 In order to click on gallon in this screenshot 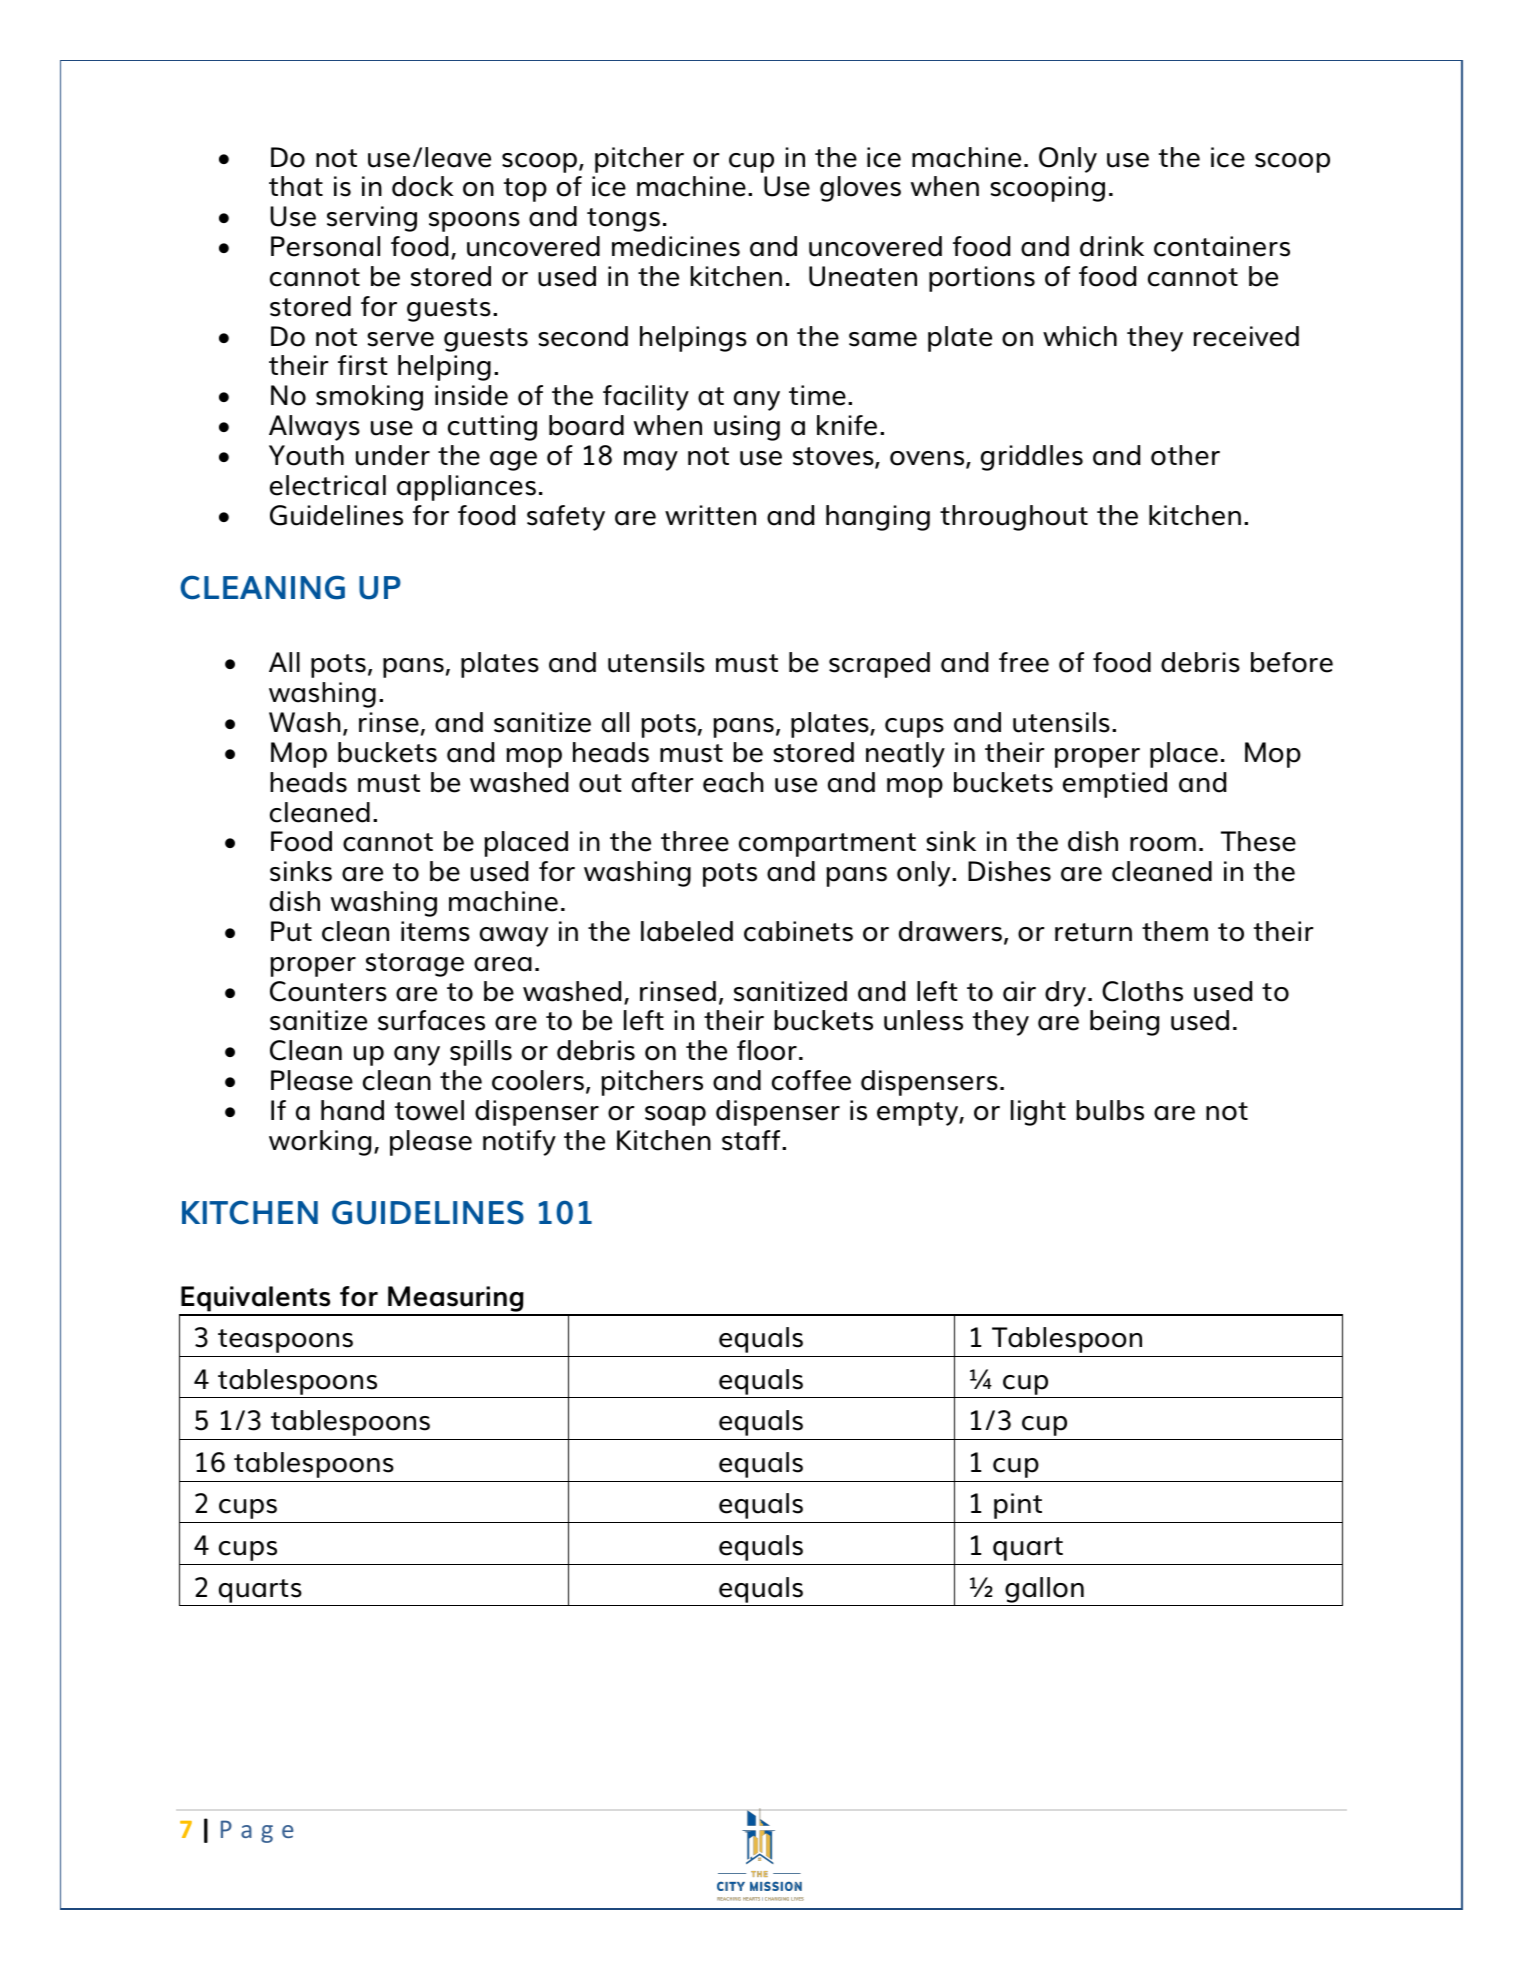, I will do `click(1044, 1590)`.
